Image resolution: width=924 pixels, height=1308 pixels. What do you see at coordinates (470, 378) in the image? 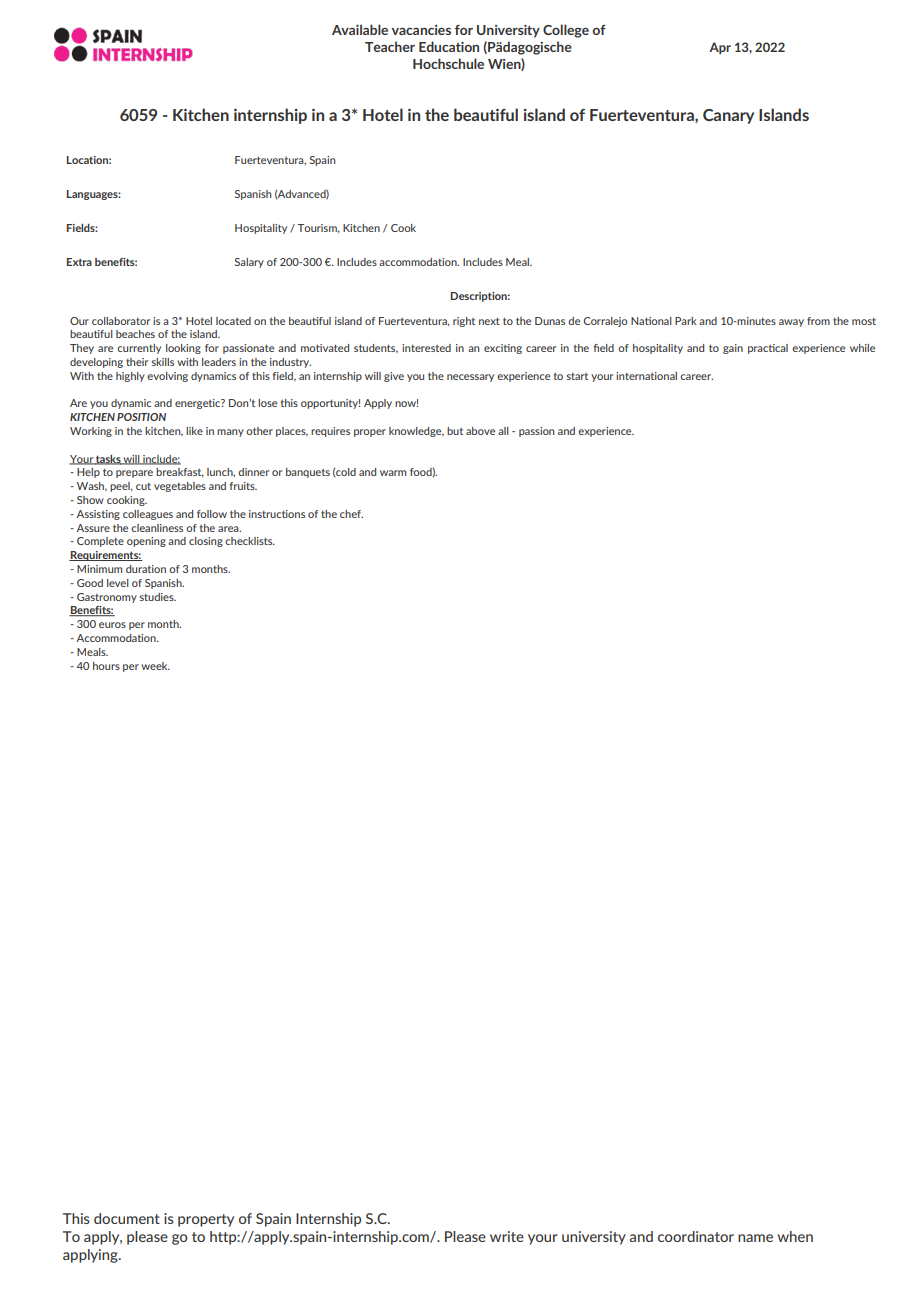
I see `necessary` at bounding box center [470, 378].
